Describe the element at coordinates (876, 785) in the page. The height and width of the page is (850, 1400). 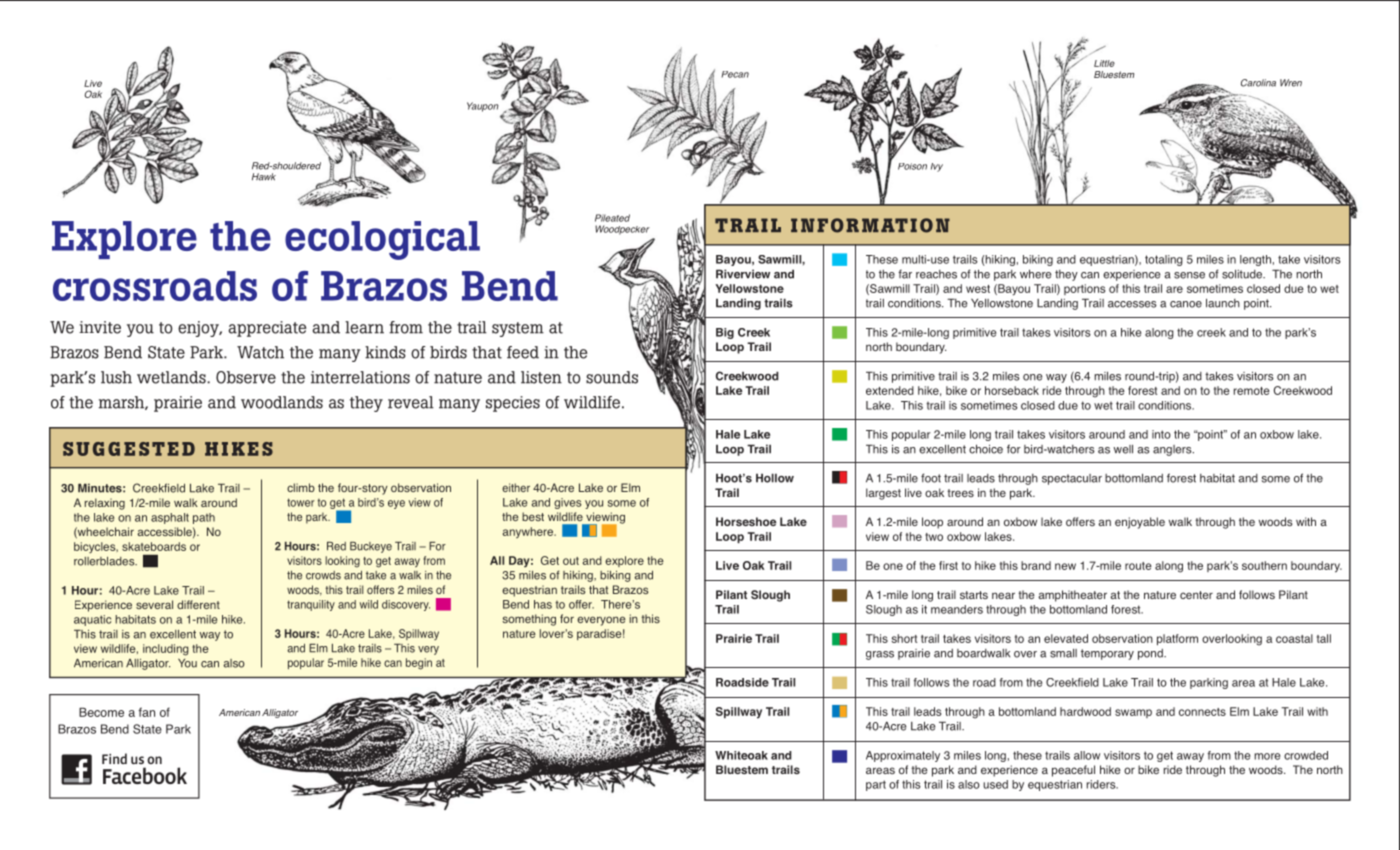
I see `part` at that location.
